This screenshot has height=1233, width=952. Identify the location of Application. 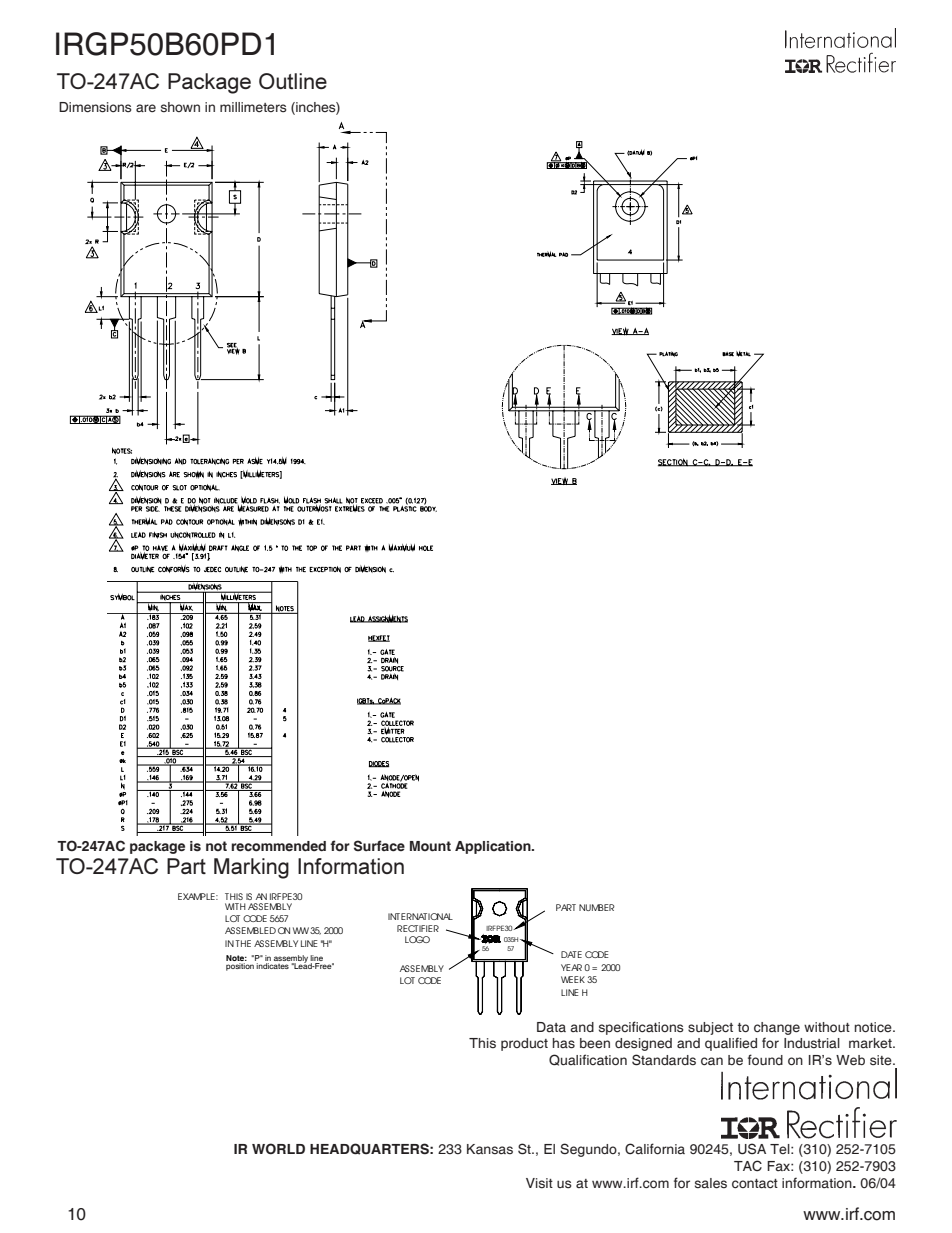
(494, 847).
